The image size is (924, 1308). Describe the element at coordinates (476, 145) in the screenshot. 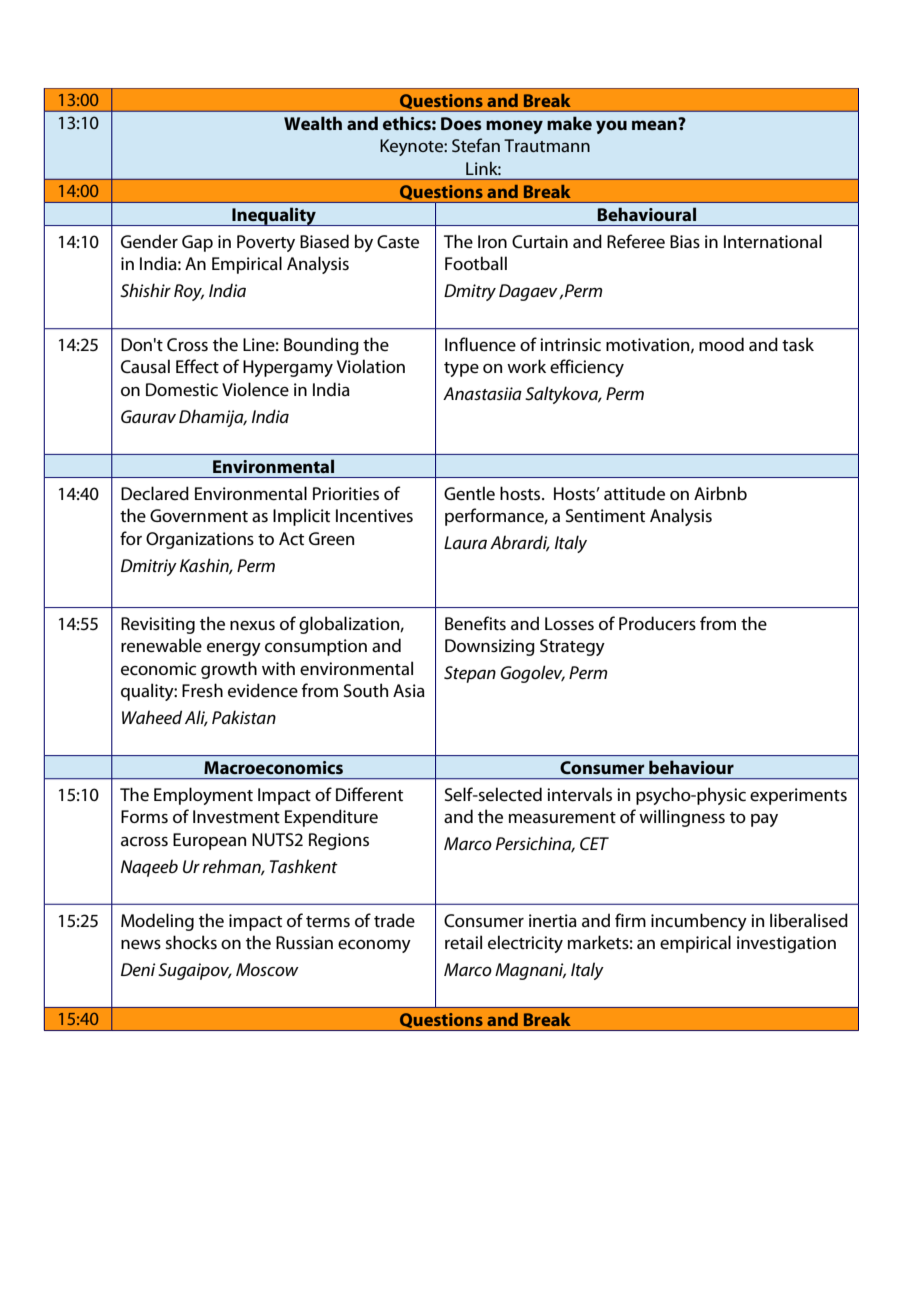

I see `Stefan` at that location.
